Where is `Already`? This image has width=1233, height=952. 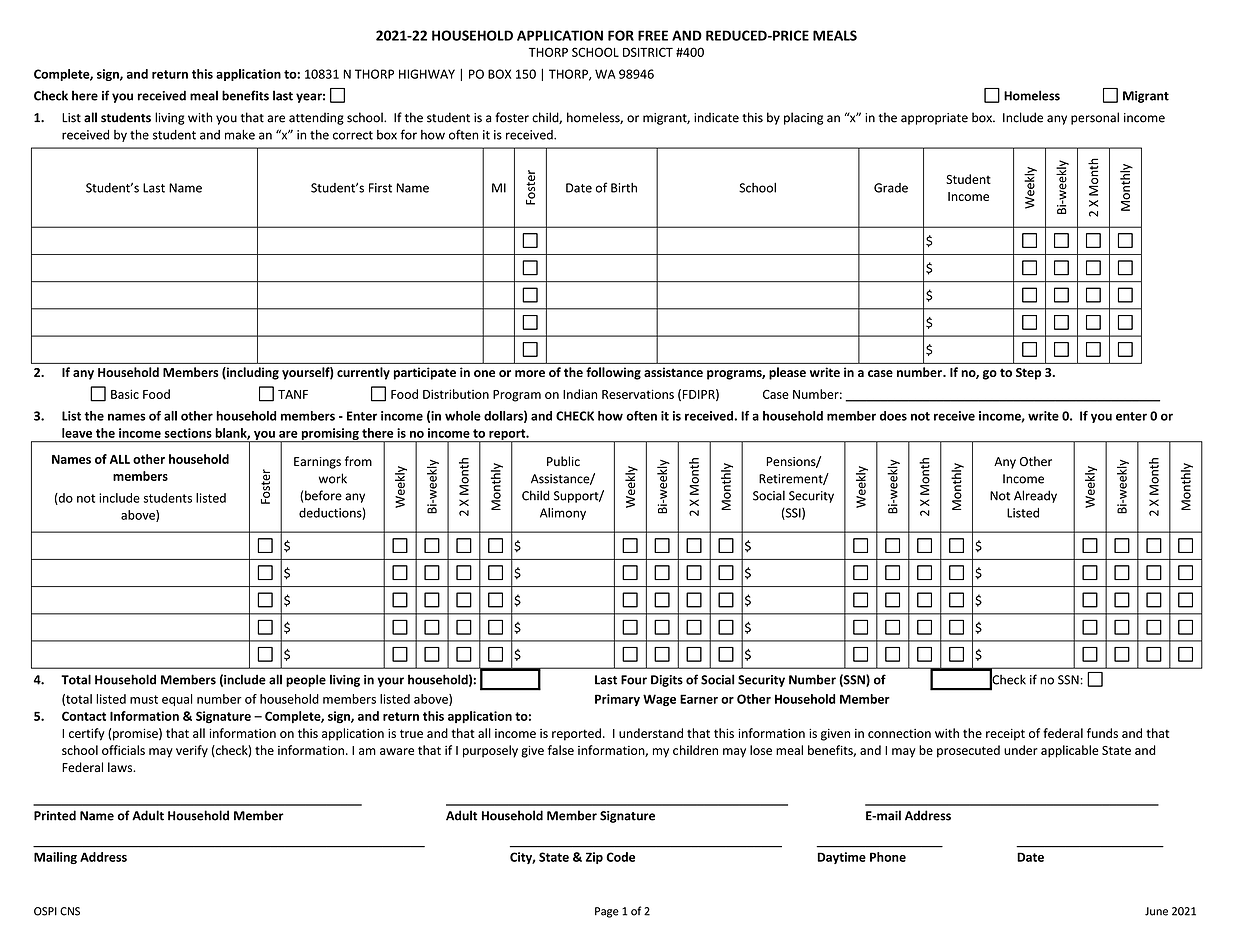
Already is located at coordinates (1035, 496).
